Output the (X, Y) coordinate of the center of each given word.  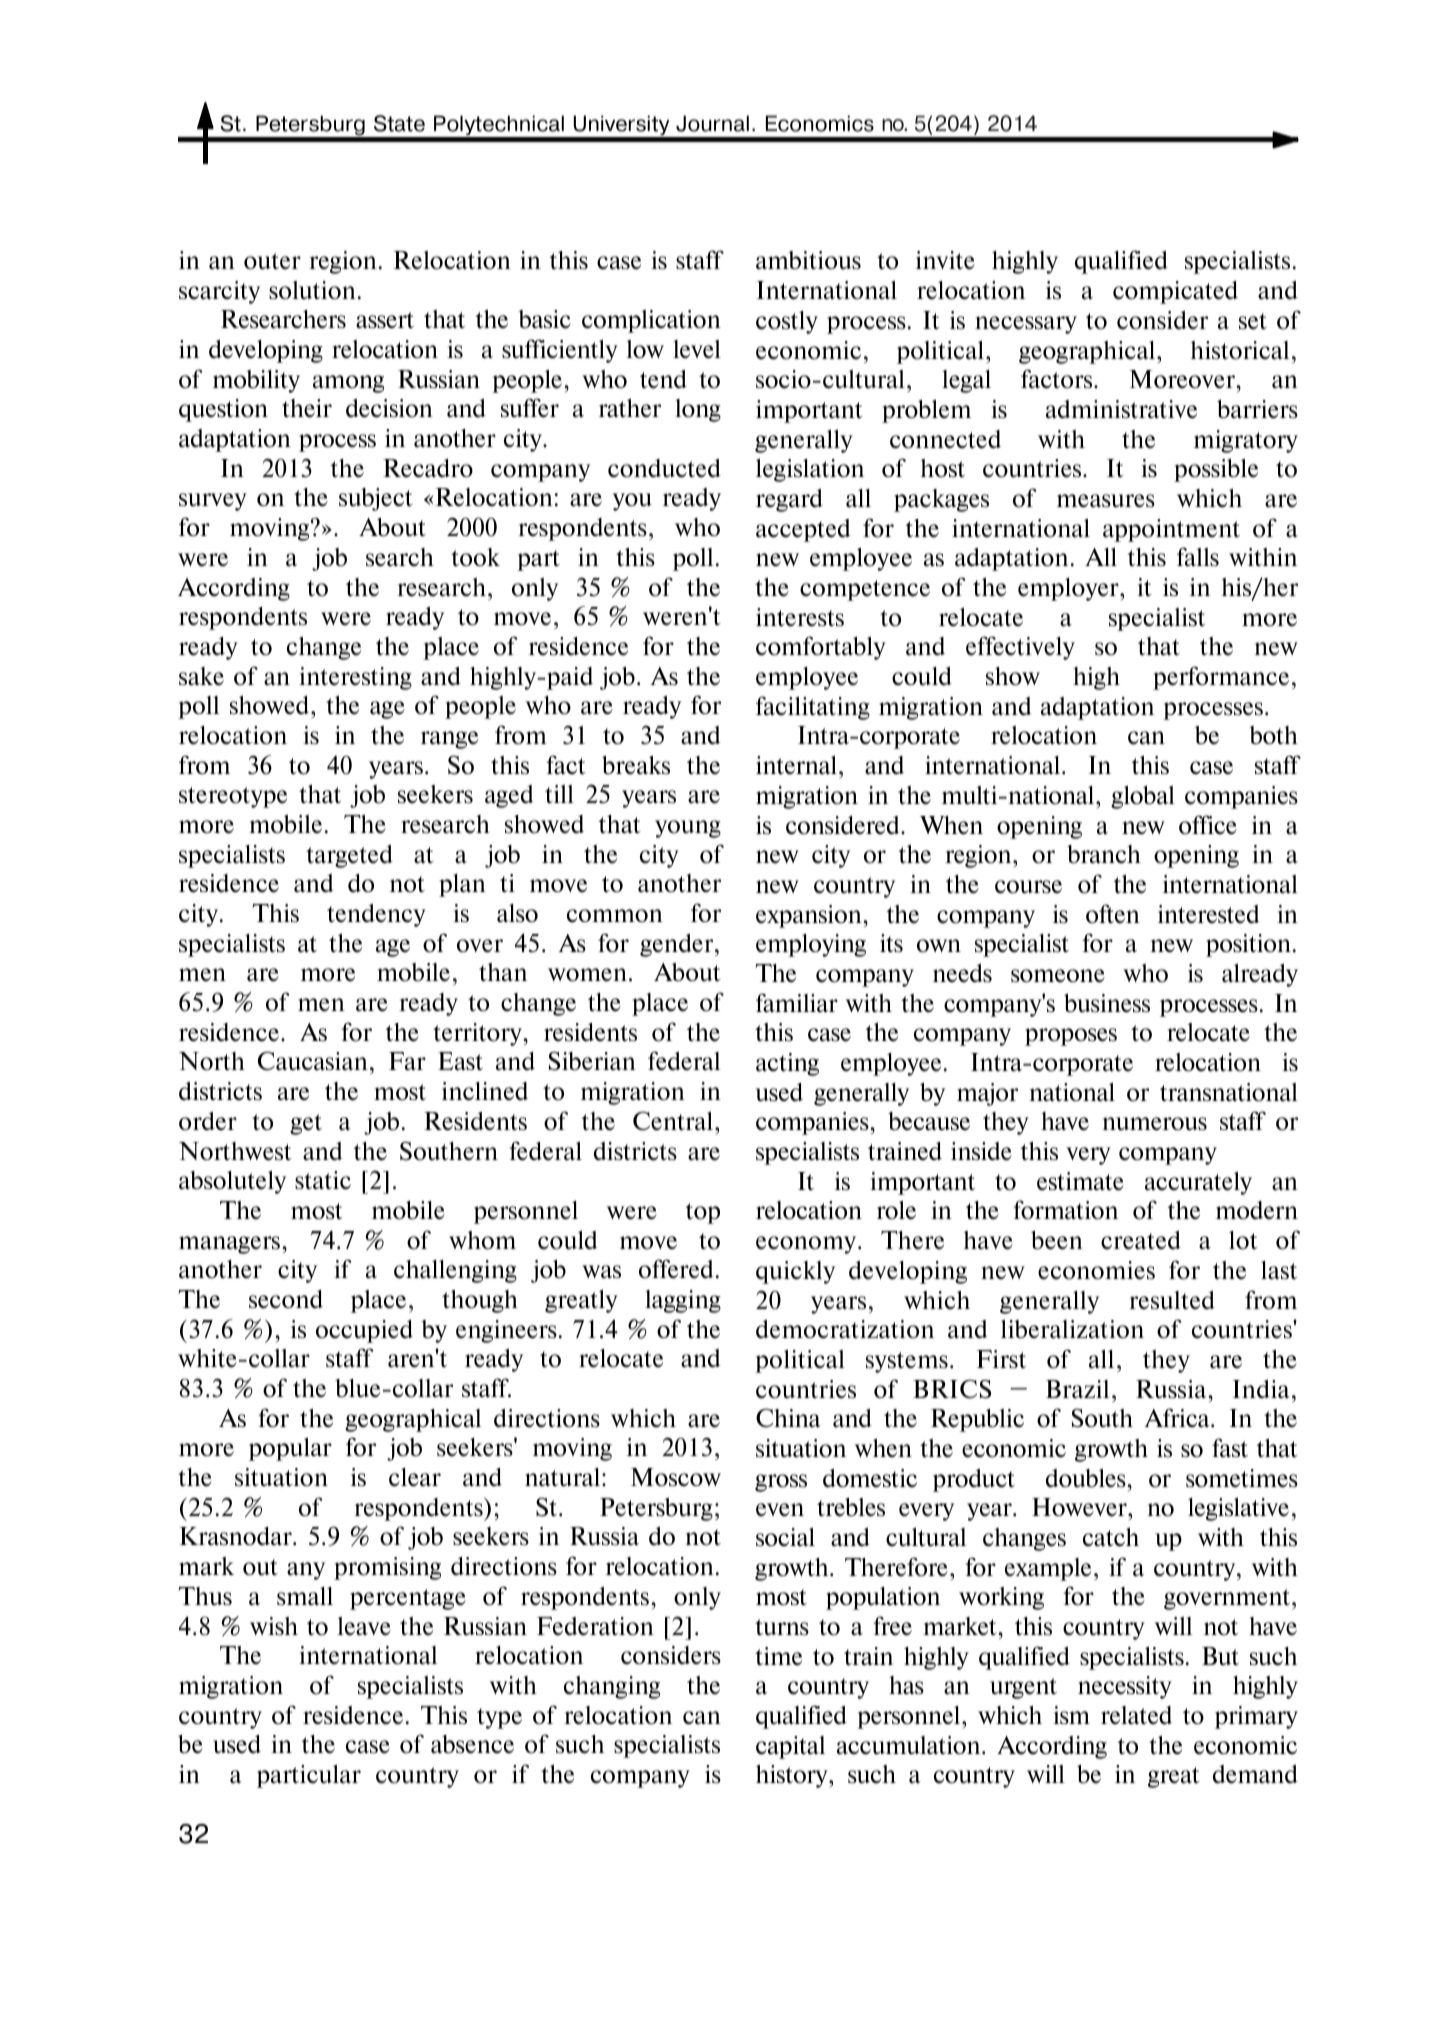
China (788, 1418)
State (399, 123)
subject (376, 499)
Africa (1178, 1418)
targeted (349, 856)
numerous (1154, 1124)
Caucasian (313, 1061)
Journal (712, 123)
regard (789, 500)
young (688, 829)
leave (364, 1626)
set (1253, 321)
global (1143, 797)
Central (674, 1121)
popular (290, 1449)
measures (1106, 501)
